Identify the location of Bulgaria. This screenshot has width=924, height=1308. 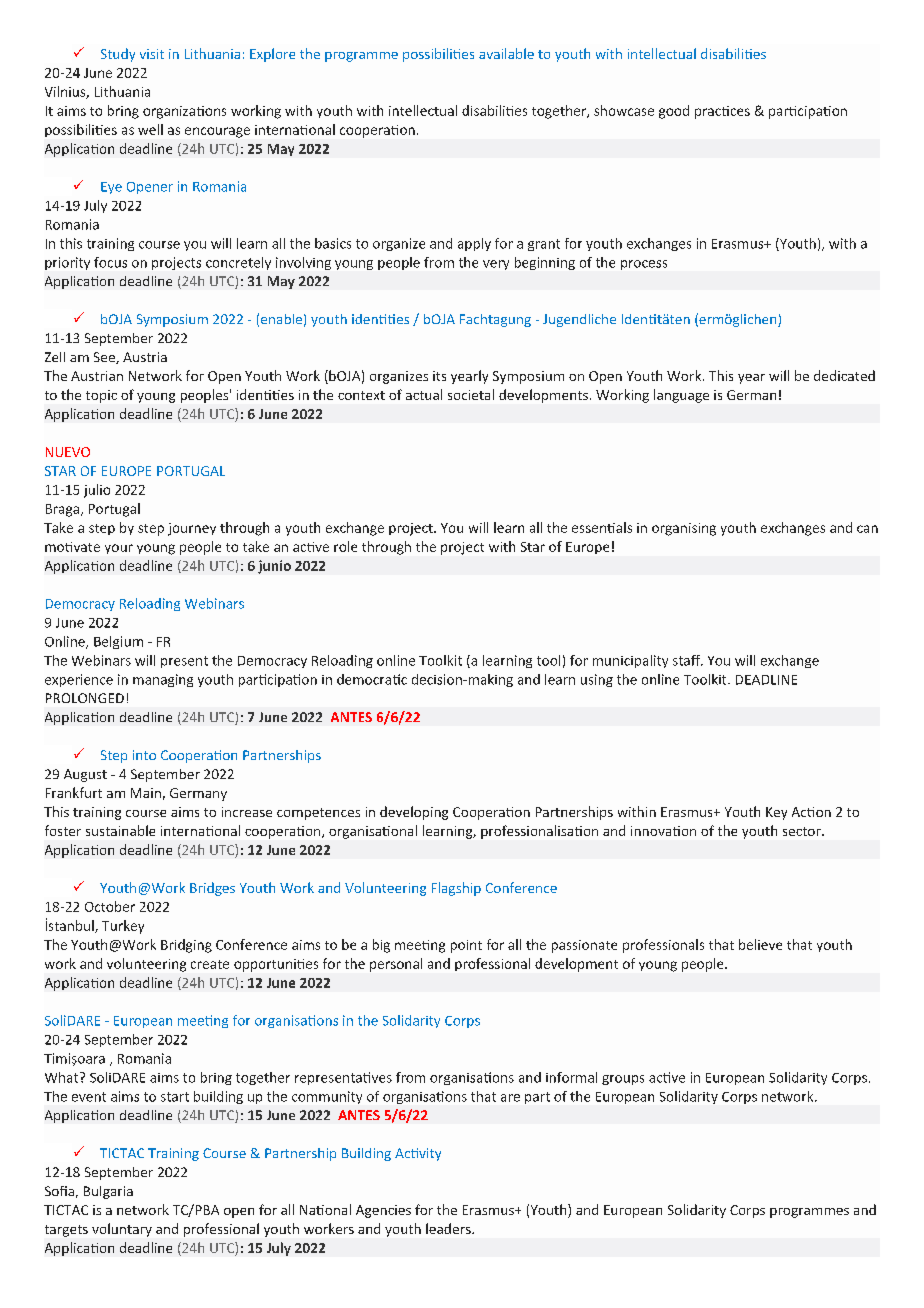
(108, 1192).
